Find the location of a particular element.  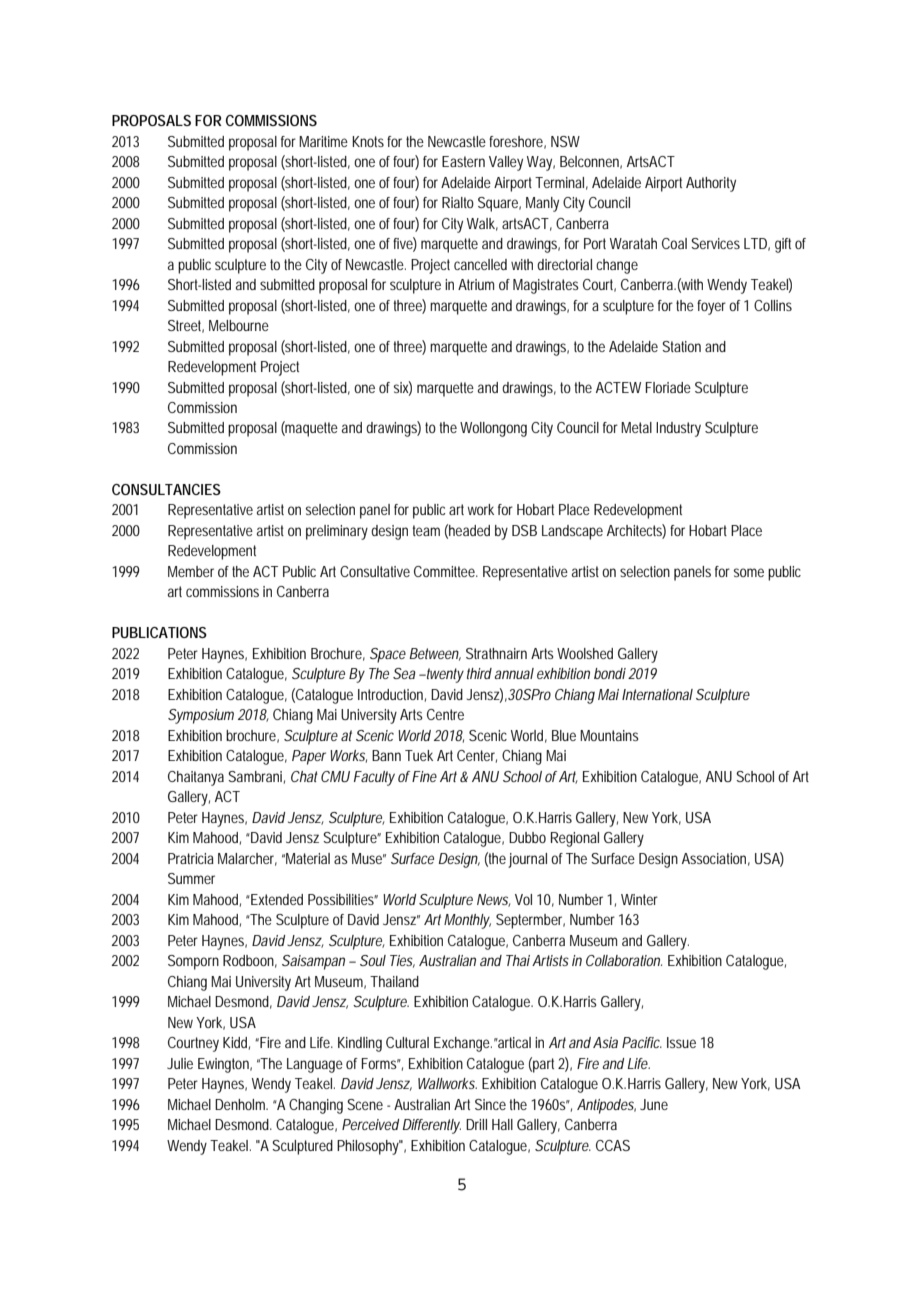

Changing is located at coordinates (316, 1106).
